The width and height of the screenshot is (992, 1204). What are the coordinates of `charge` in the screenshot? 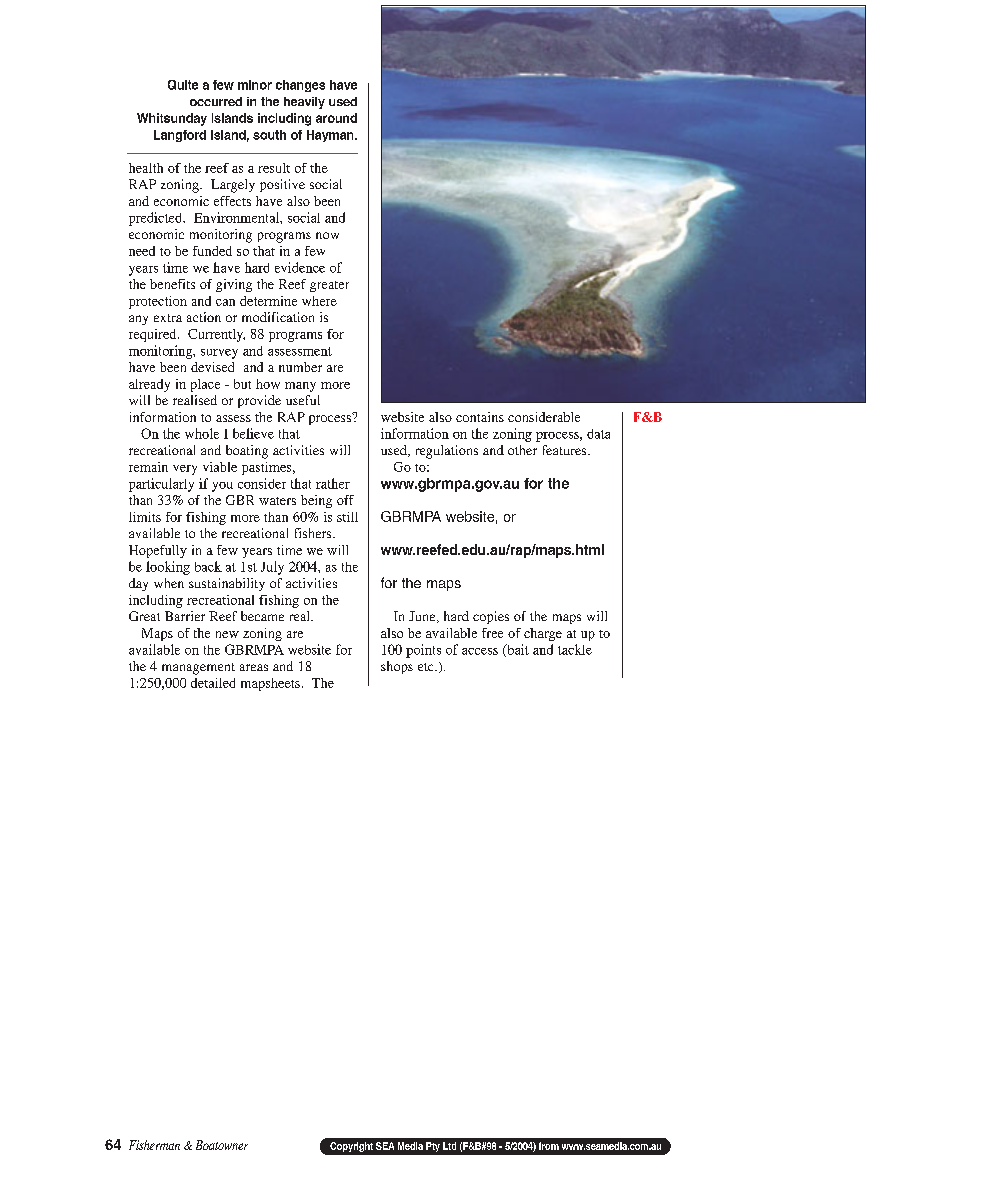 It's located at (543, 634).
